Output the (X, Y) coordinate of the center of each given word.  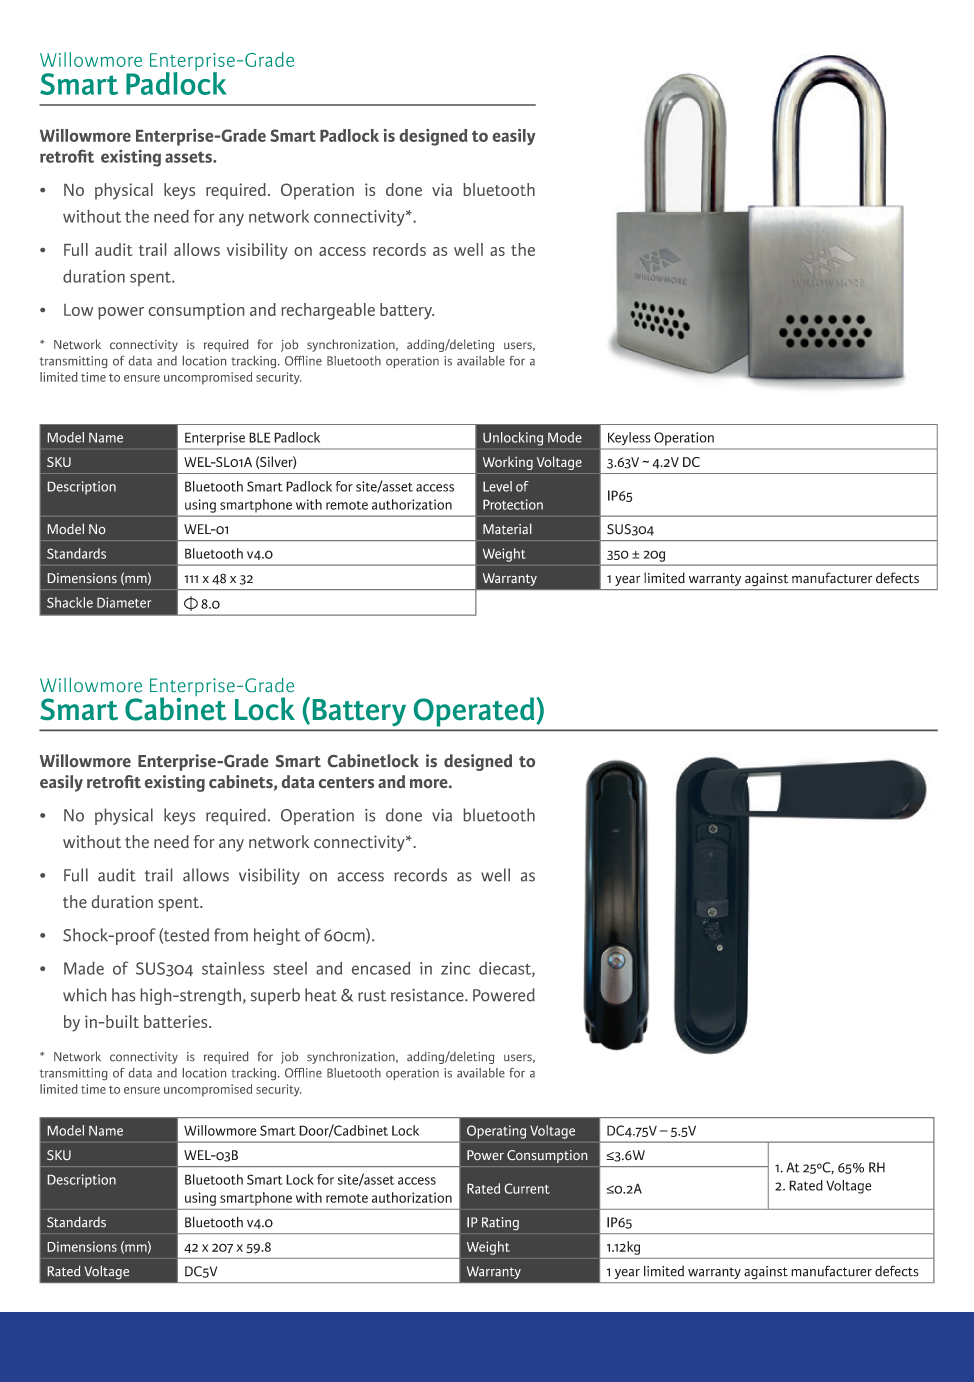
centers (346, 782)
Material (507, 528)
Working (508, 463)
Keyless (629, 438)
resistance (428, 995)
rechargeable (328, 311)
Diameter (124, 602)
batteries (177, 1021)
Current (527, 1188)
